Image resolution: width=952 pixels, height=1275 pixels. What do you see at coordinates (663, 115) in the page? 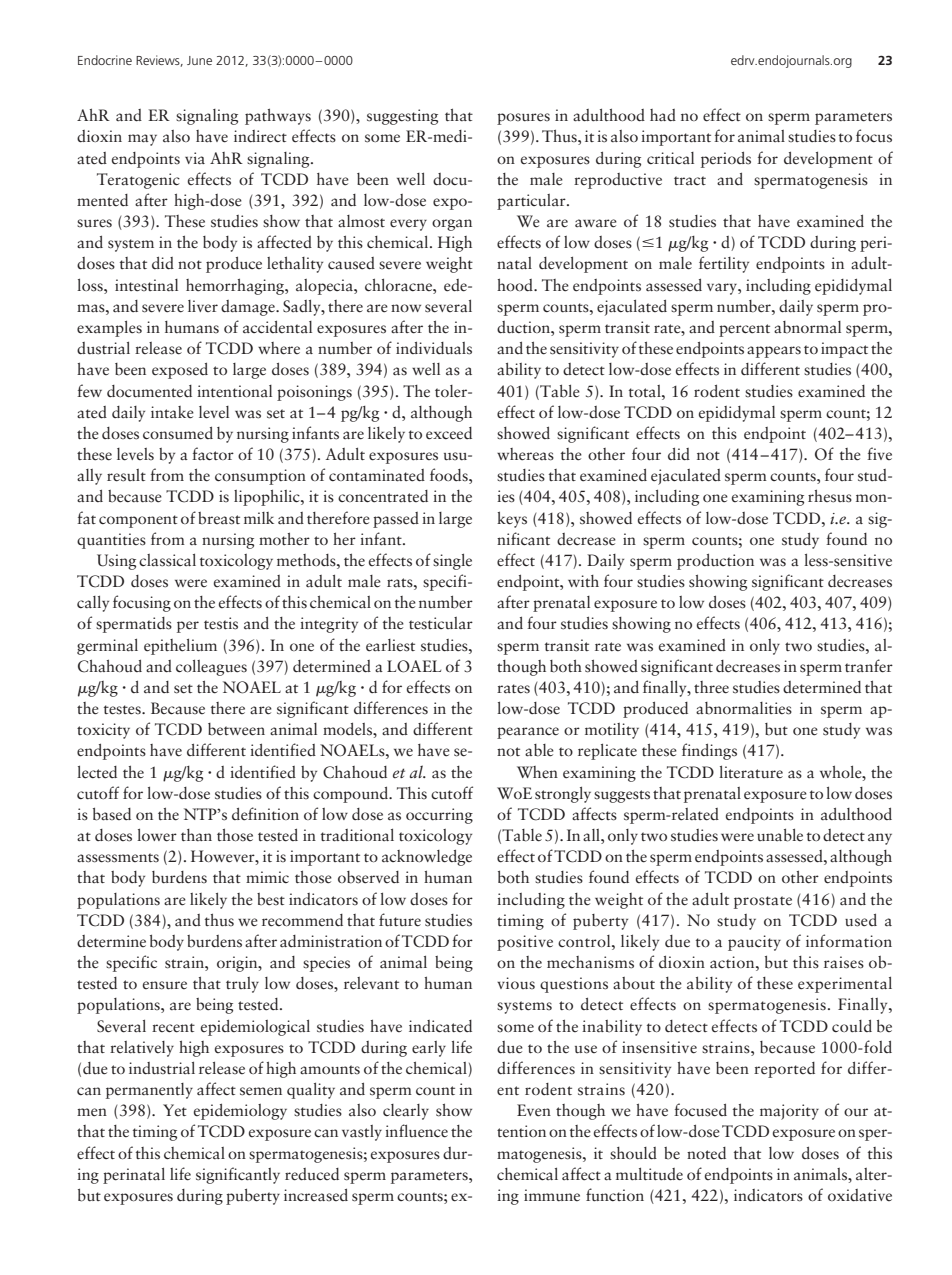
I see `had` at bounding box center [663, 115].
